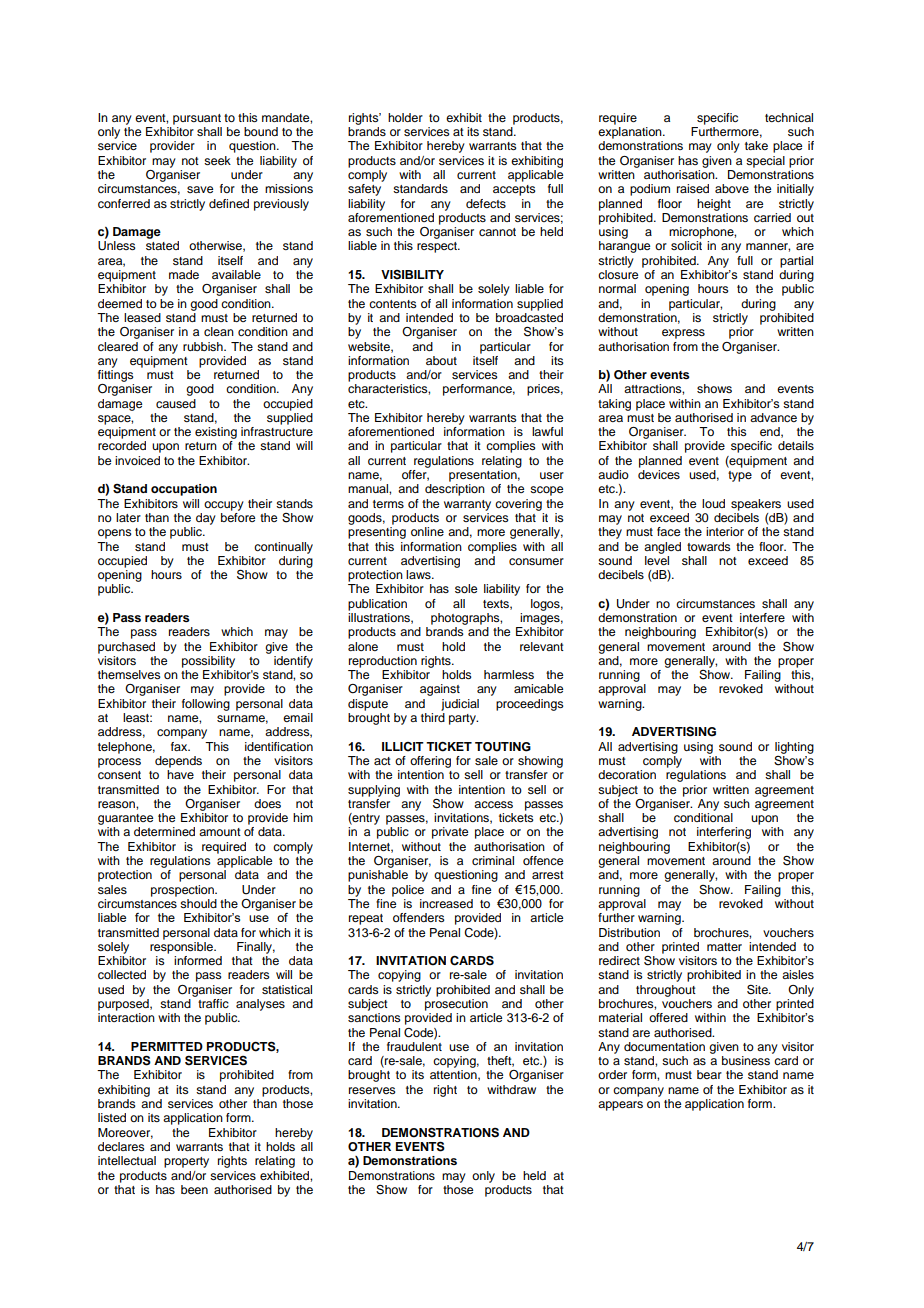  I want to click on seek, so click(217, 160).
